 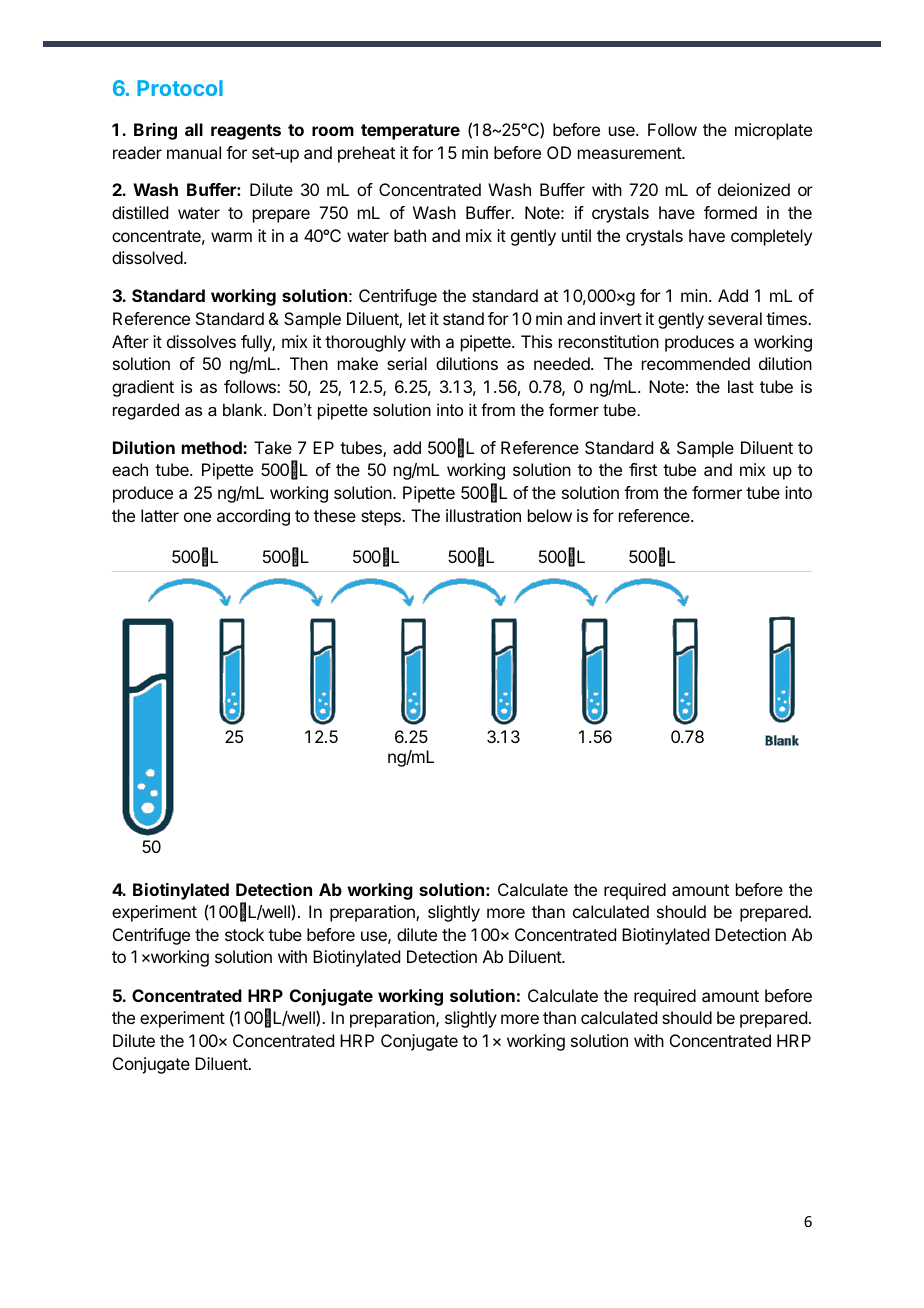 What do you see at coordinates (630, 153) in the screenshot?
I see `measurement` at bounding box center [630, 153].
